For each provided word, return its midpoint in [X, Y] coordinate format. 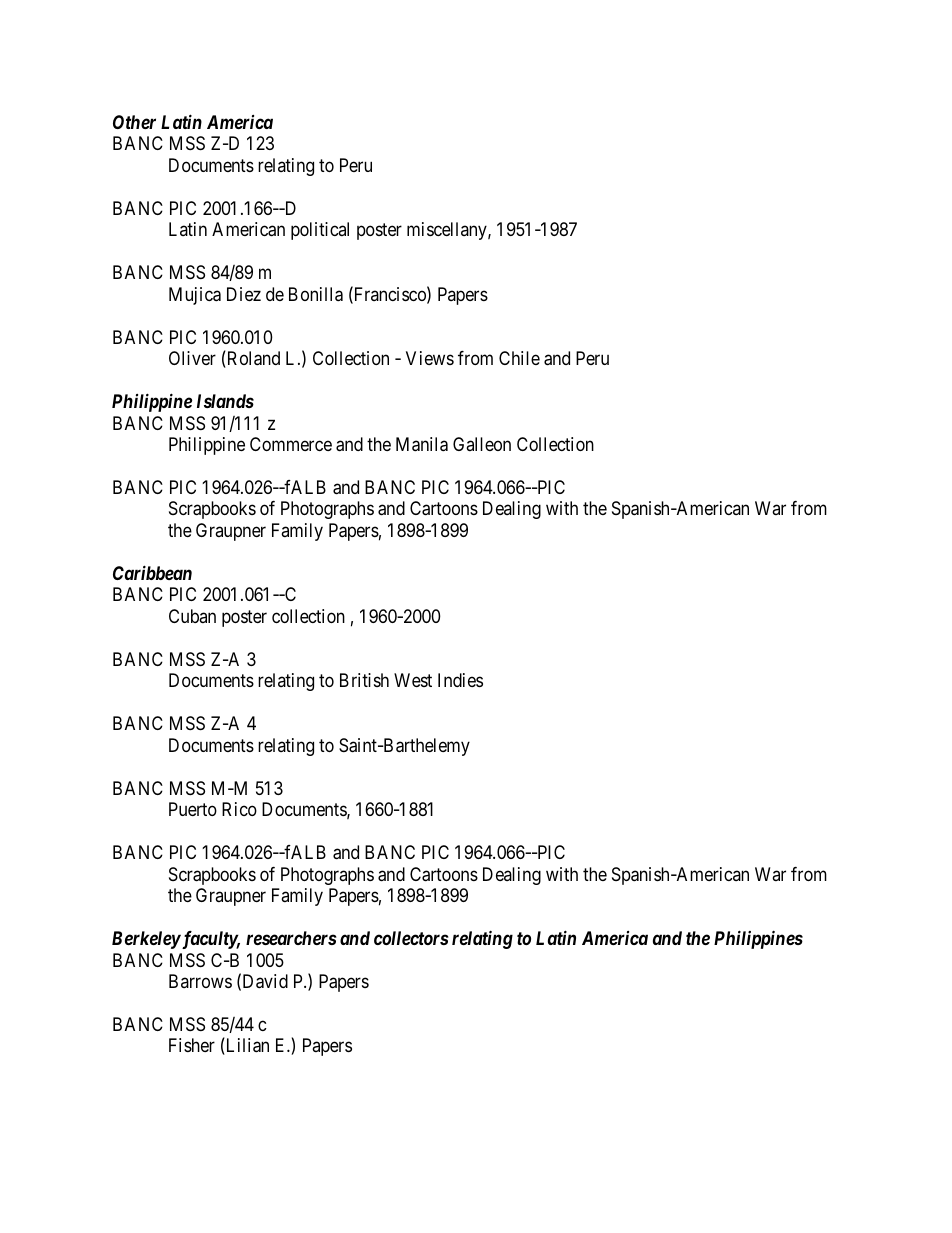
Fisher [192, 1045]
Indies [460, 680]
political [320, 231]
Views [430, 358]
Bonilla [316, 294]
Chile [519, 358]
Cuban [192, 616]
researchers [291, 938]
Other [134, 122]
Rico [239, 809]
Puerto [193, 809]
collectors [411, 938]
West [413, 680]
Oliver [192, 358]
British [364, 680]
